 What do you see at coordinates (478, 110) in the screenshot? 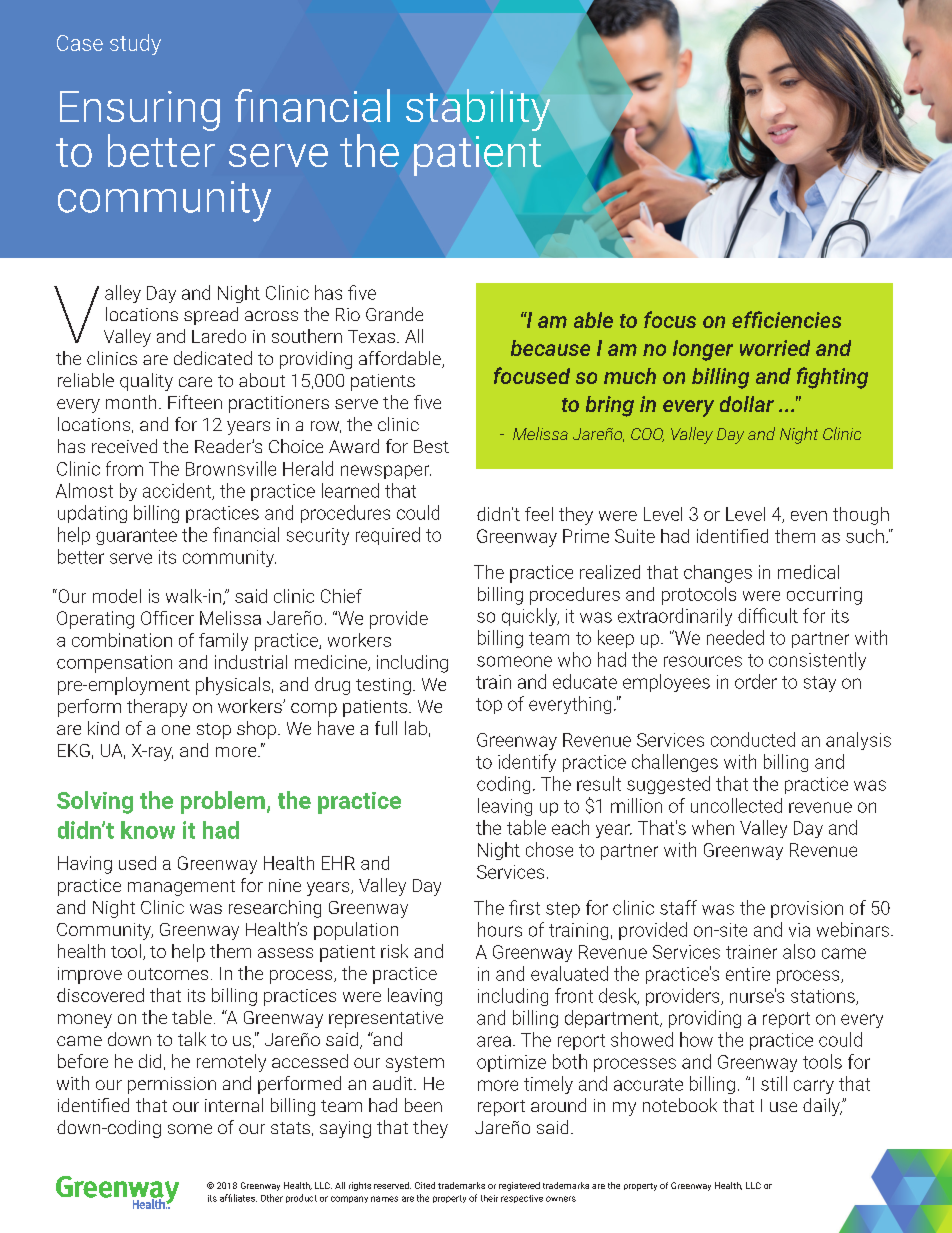
I see `stability` at bounding box center [478, 110].
